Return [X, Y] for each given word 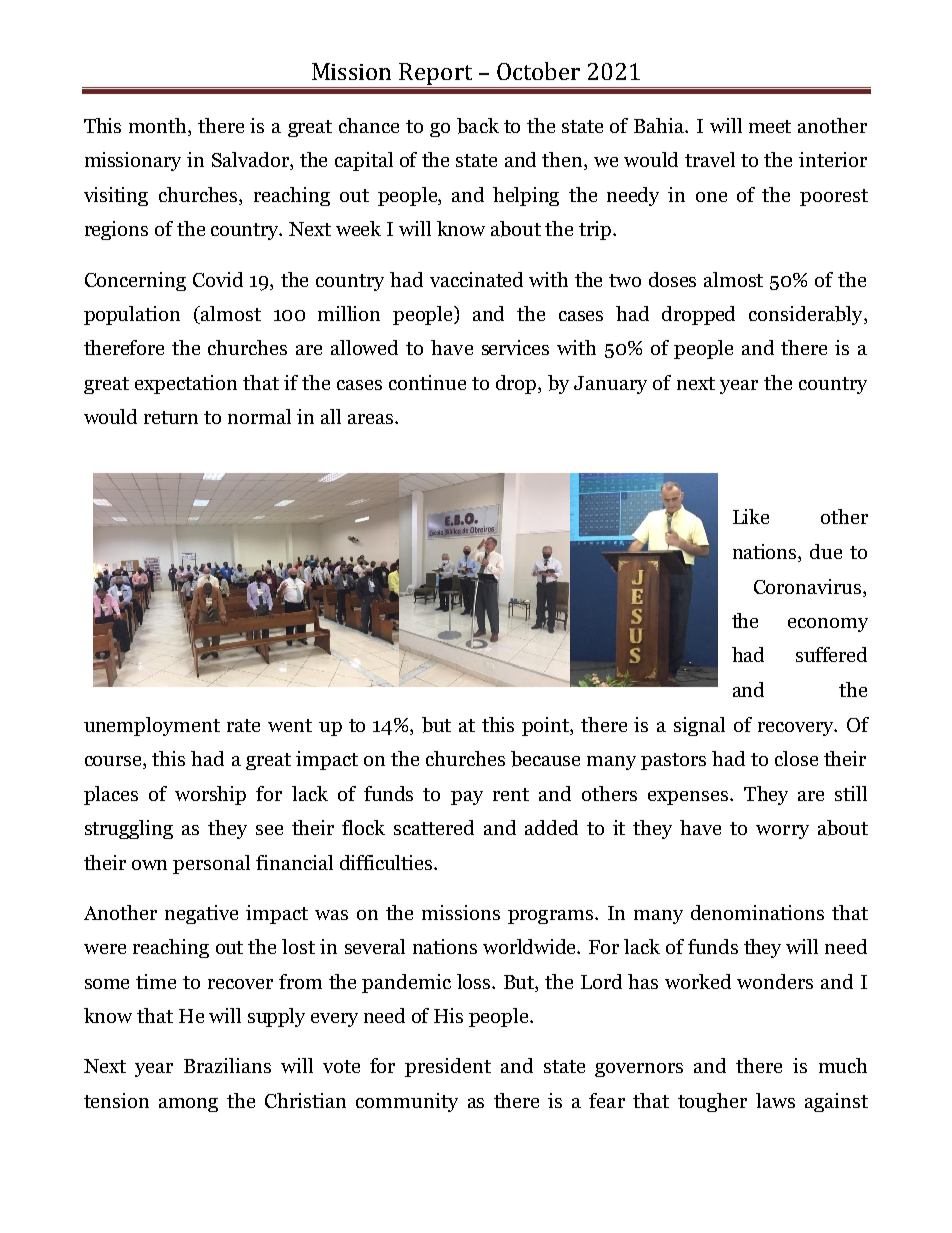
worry [782, 832]
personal [211, 864]
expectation [186, 384]
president [448, 1067]
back [478, 126]
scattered [434, 827]
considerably [807, 315]
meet [770, 126]
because [545, 759]
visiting [116, 196]
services [515, 347]
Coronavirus [809, 586]
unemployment [152, 726]
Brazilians [227, 1065]
